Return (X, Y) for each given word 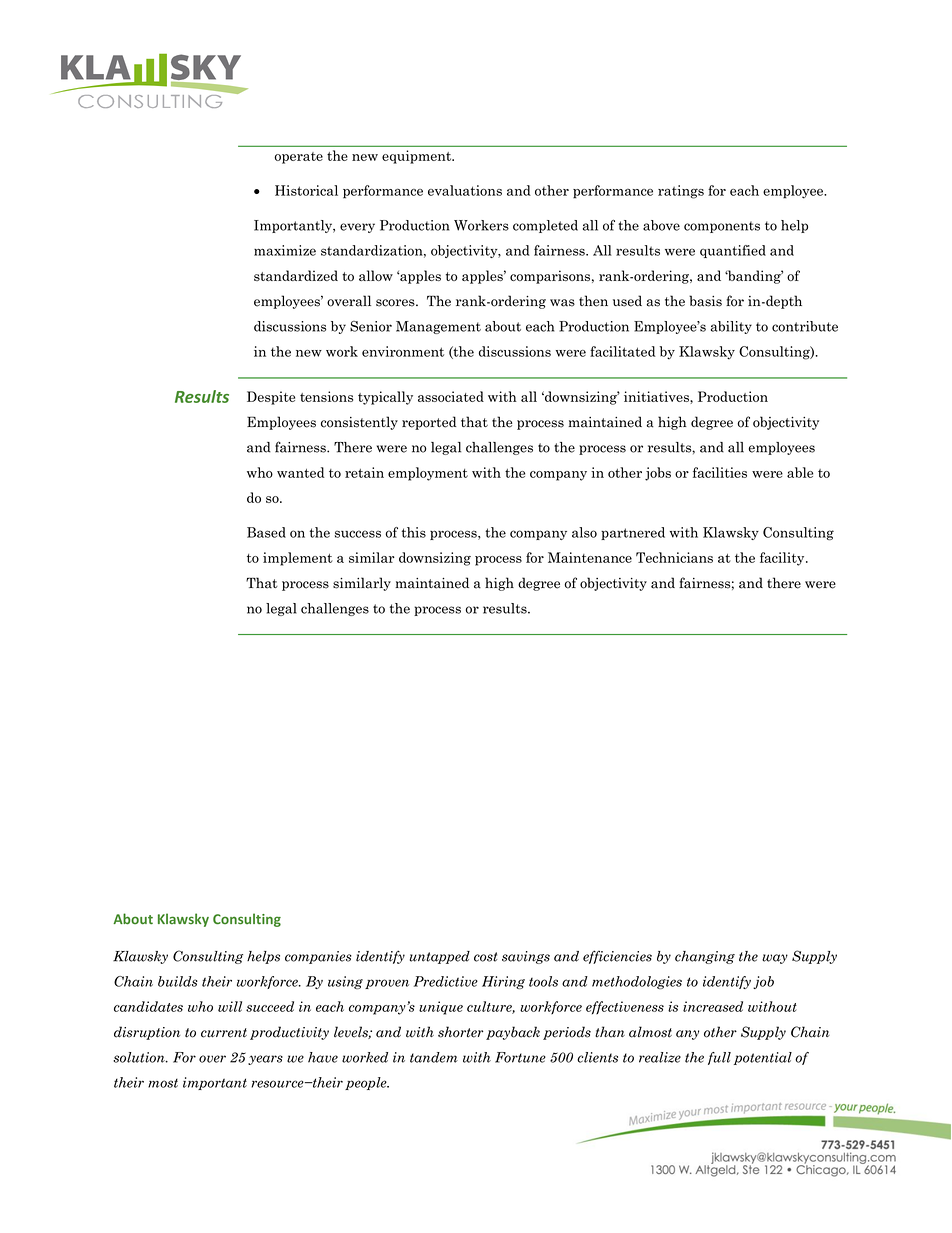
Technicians (674, 557)
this (414, 532)
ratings (681, 192)
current (224, 1033)
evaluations (465, 190)
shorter (460, 1032)
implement (298, 559)
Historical (306, 190)
